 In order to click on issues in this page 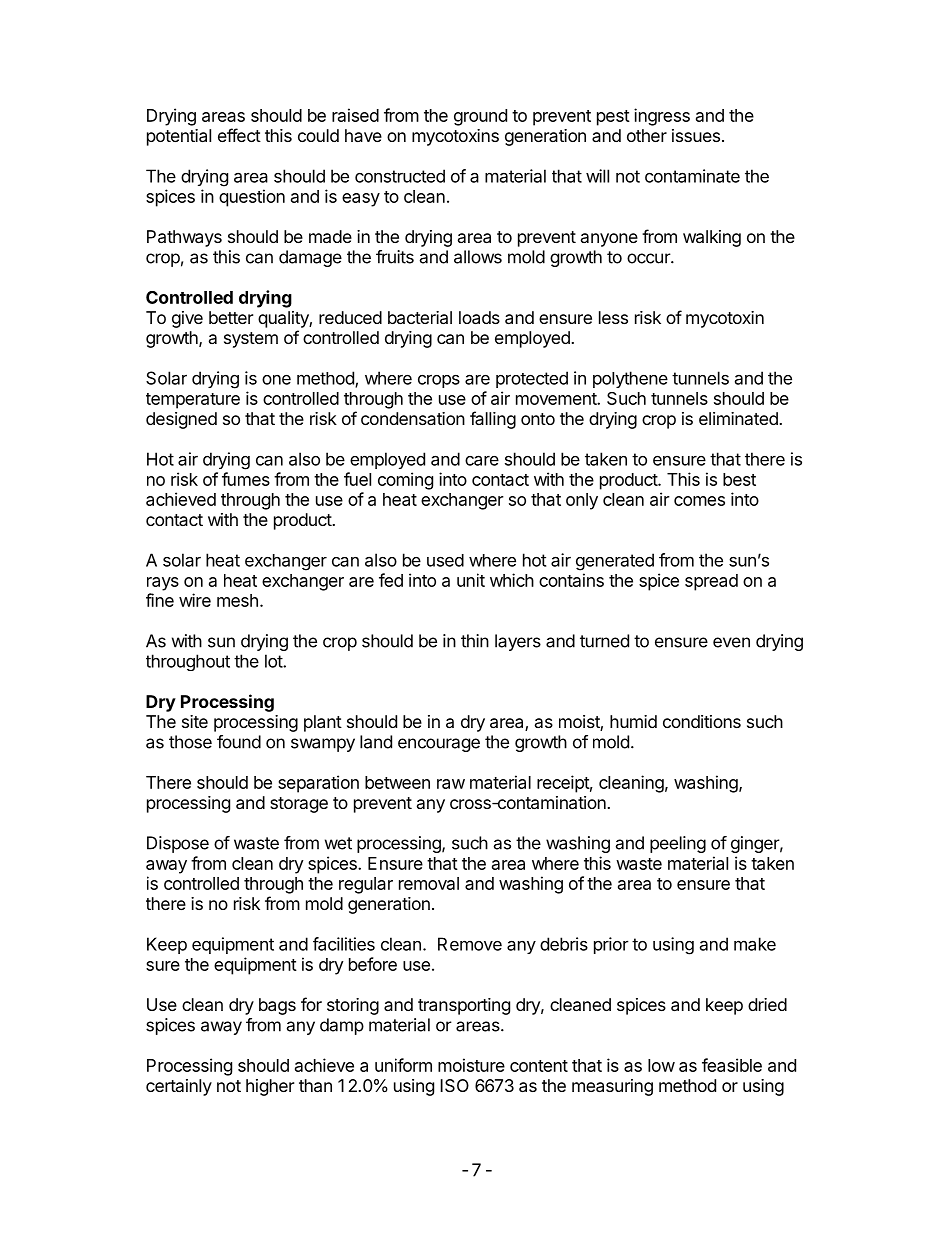, I will do `click(696, 135)`.
